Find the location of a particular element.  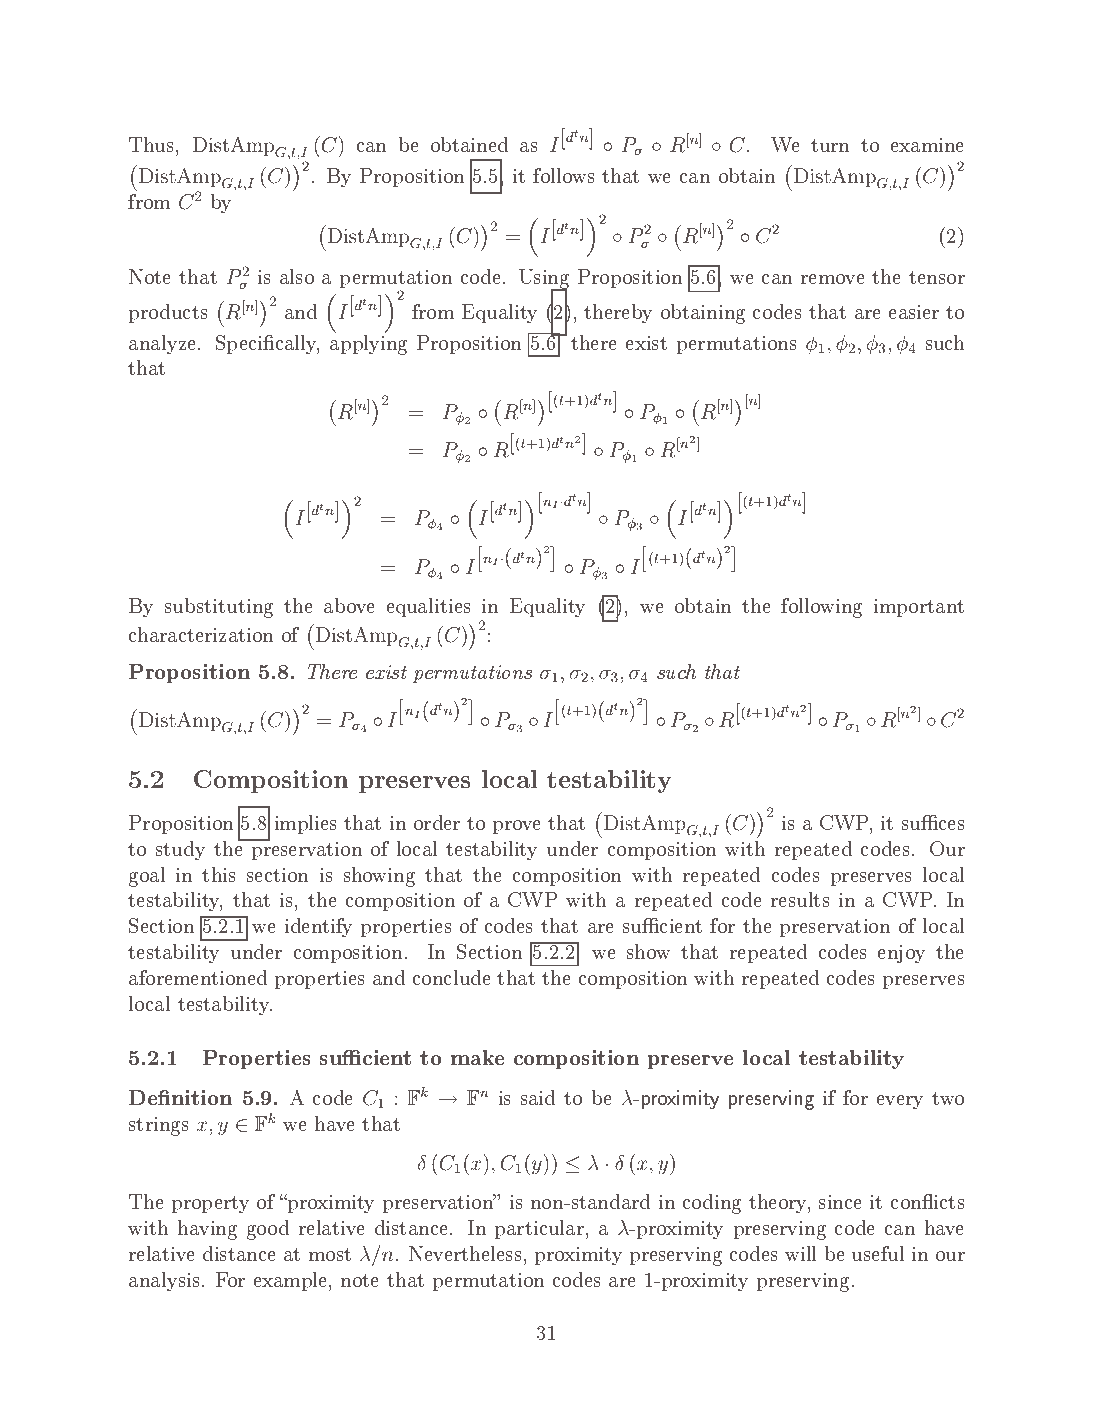

characterization is located at coordinates (201, 634).
